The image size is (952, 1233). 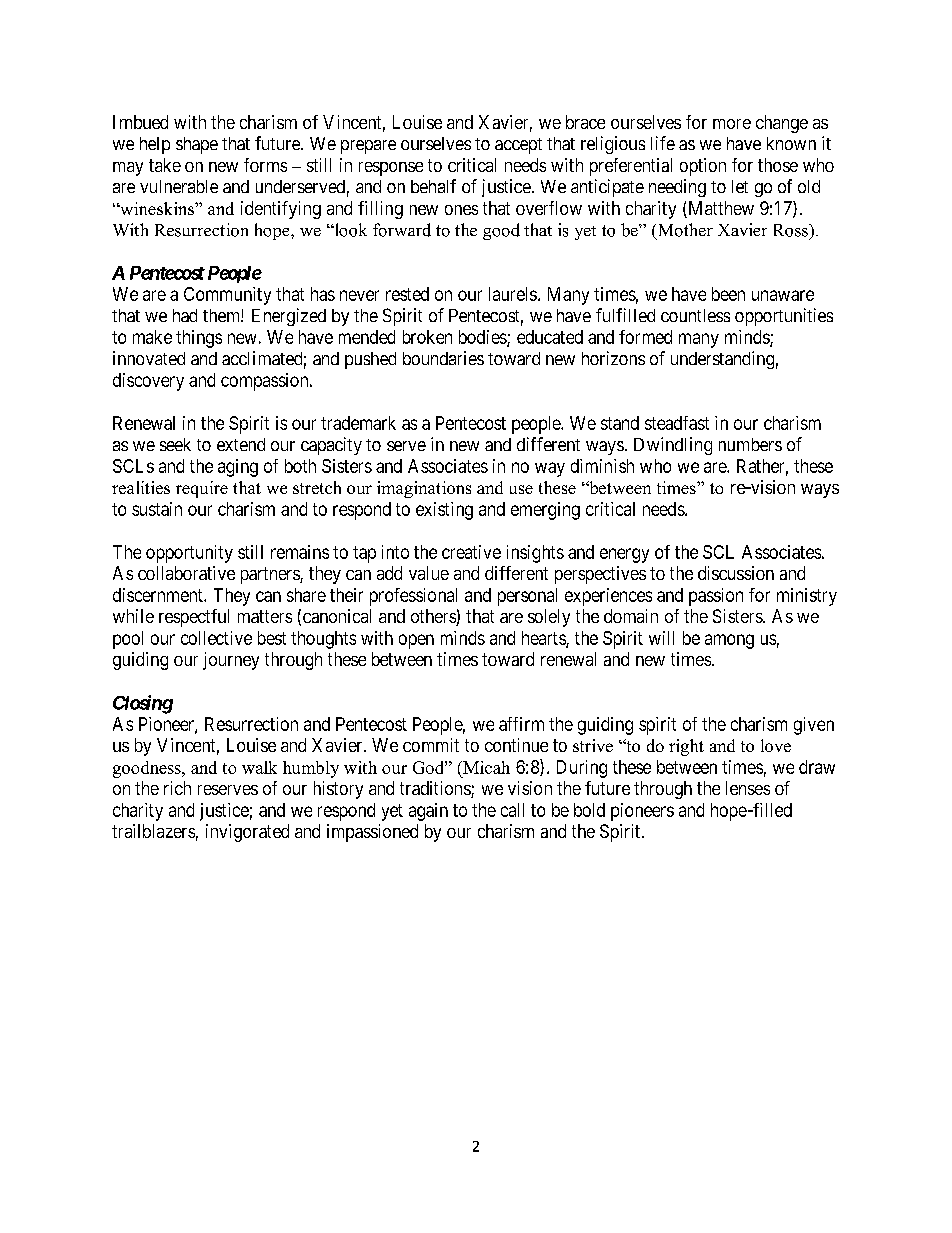 I want to click on call, so click(x=512, y=810).
